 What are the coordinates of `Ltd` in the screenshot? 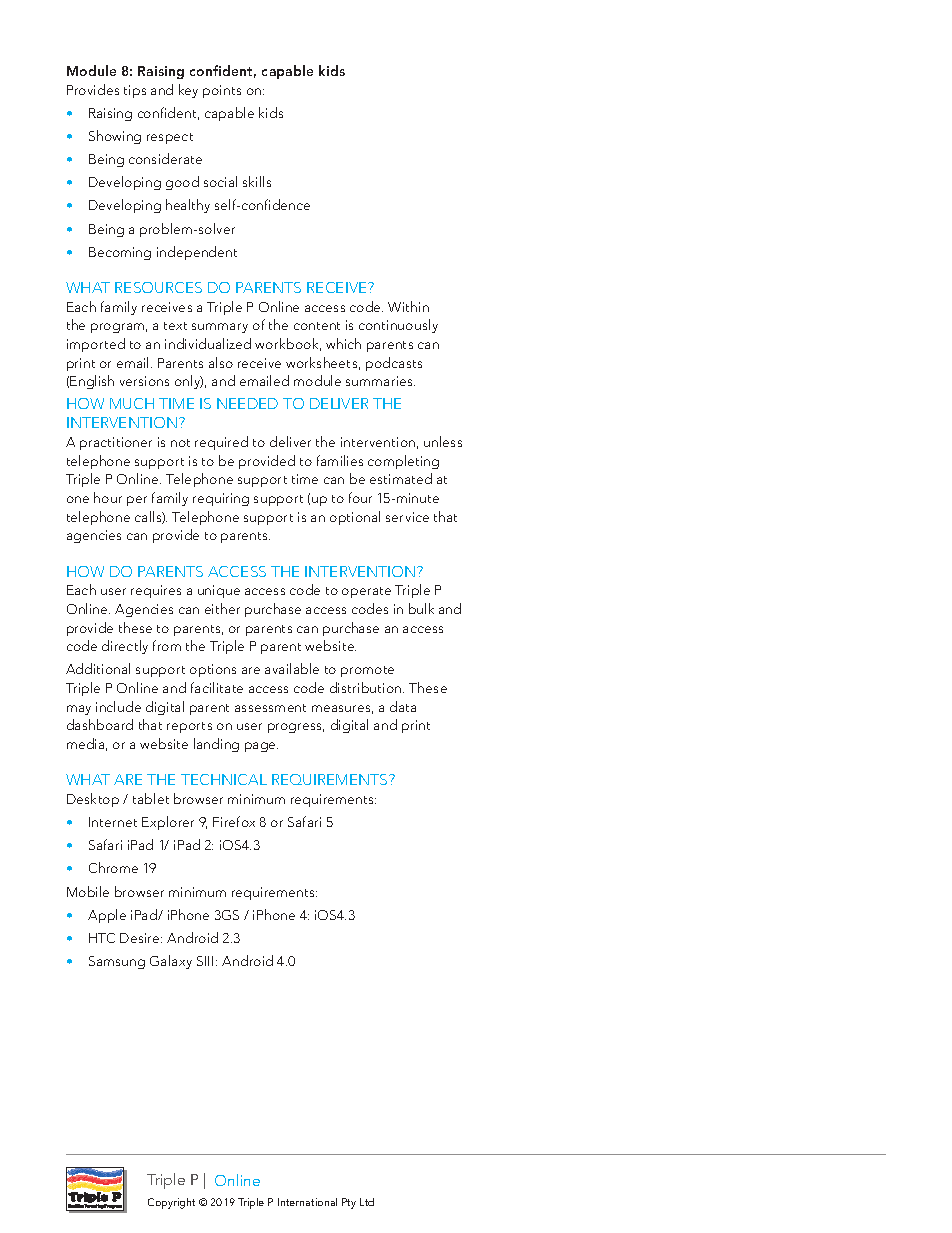 It's located at (367, 1202).
